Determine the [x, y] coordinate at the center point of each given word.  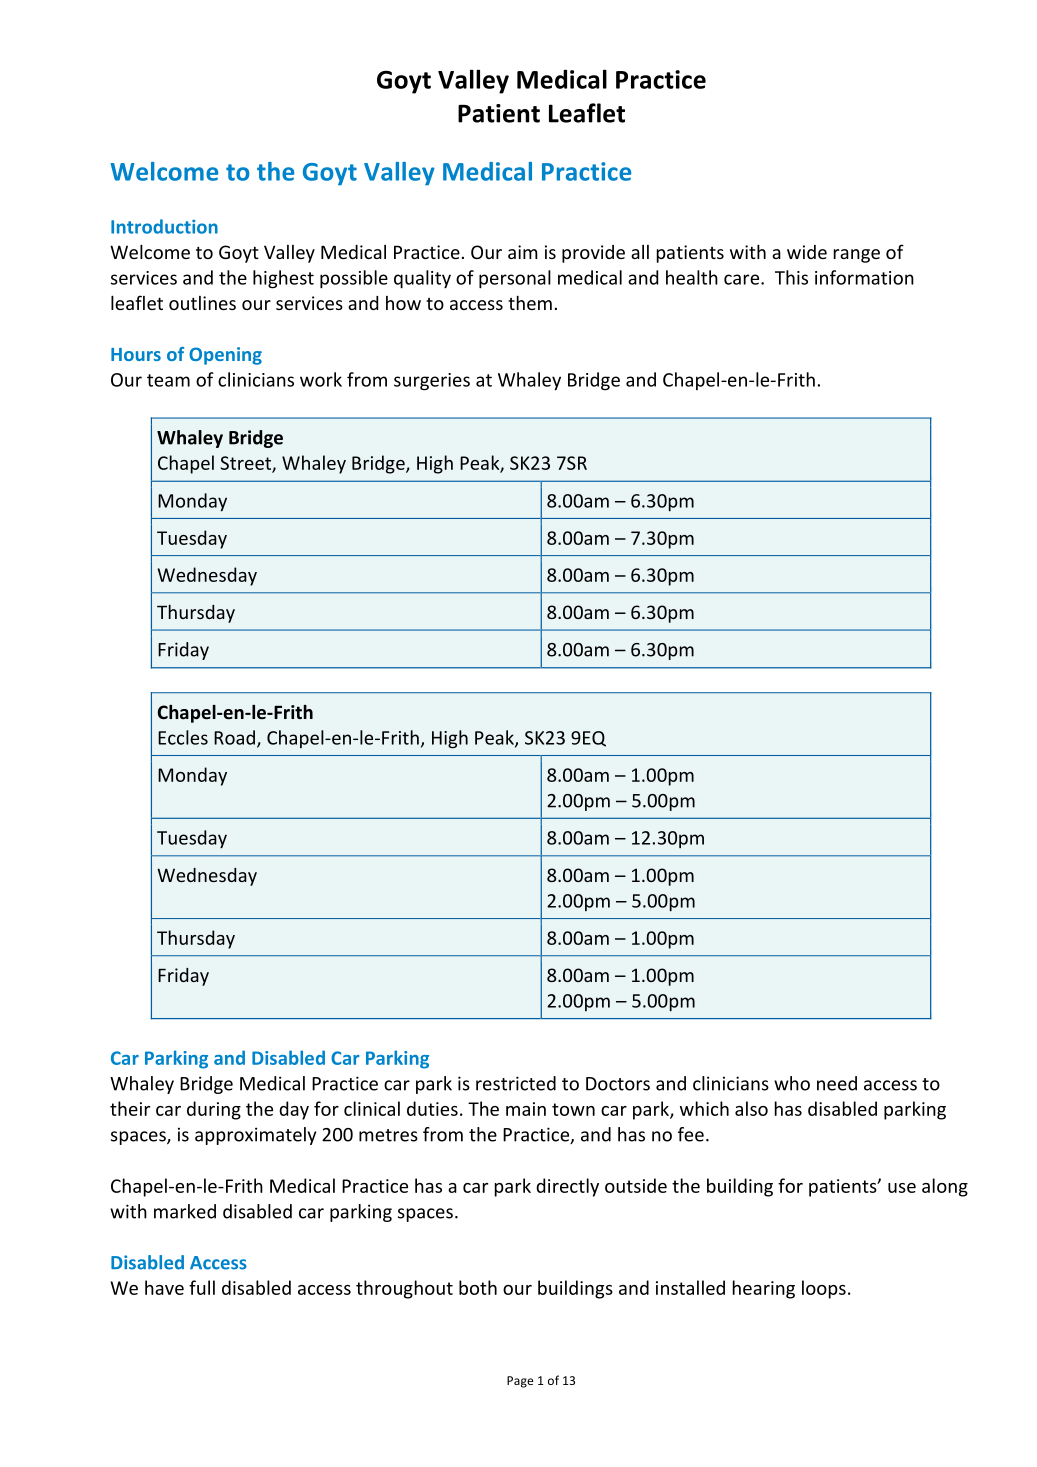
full [202, 1287]
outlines [202, 303]
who [792, 1083]
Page [520, 1382]
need [837, 1083]
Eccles [183, 737]
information [864, 277]
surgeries [432, 382]
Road [234, 737]
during [214, 1110]
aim [523, 252]
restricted [516, 1083]
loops [824, 1289]
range [857, 256]
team [168, 380]
